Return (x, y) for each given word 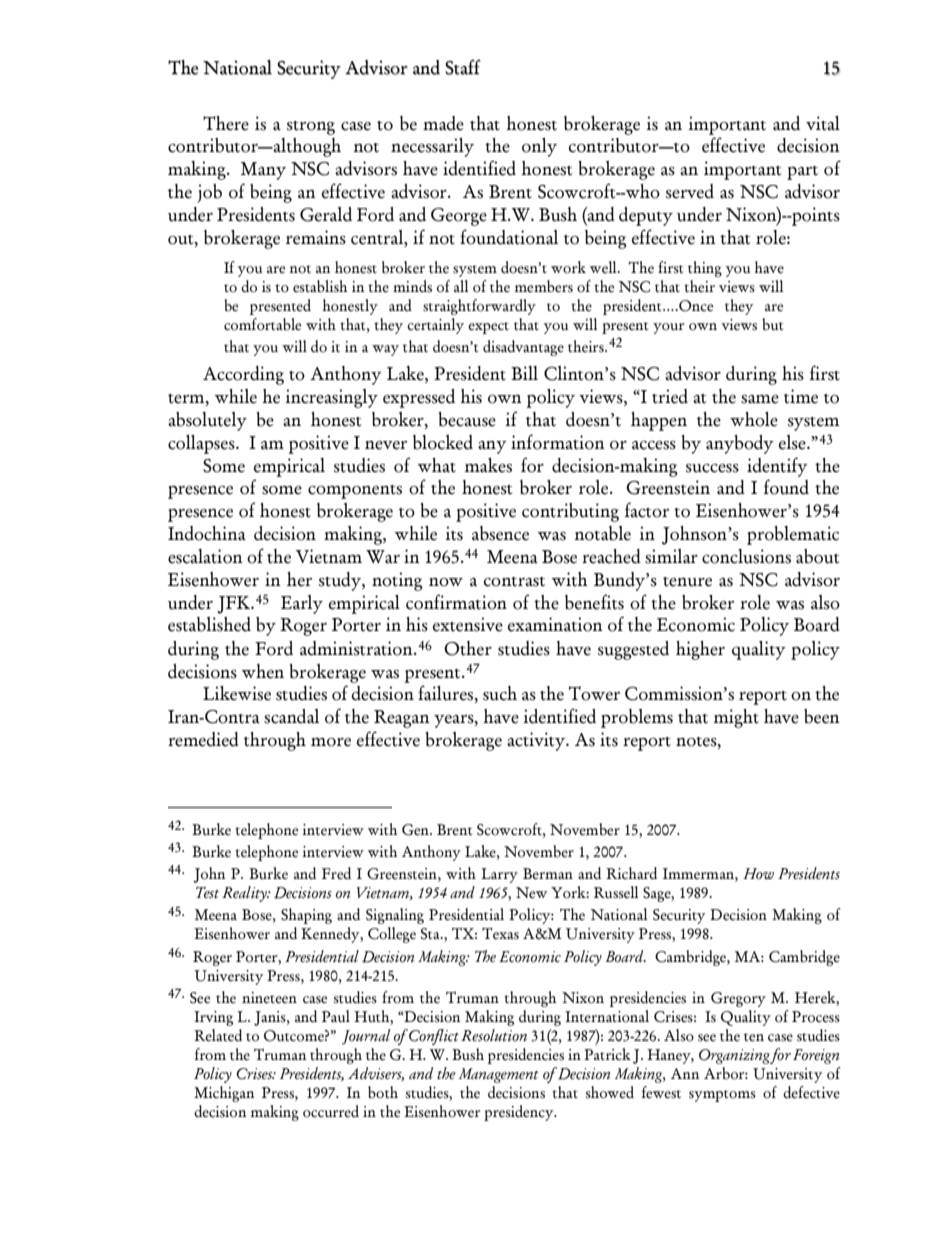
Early (302, 604)
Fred (336, 873)
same (760, 399)
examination (555, 624)
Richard (631, 873)
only (539, 147)
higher (700, 650)
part (802, 173)
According (243, 375)
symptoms (722, 1096)
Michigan (224, 1094)
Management (499, 1075)
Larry (499, 875)
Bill (524, 373)
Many (263, 171)
